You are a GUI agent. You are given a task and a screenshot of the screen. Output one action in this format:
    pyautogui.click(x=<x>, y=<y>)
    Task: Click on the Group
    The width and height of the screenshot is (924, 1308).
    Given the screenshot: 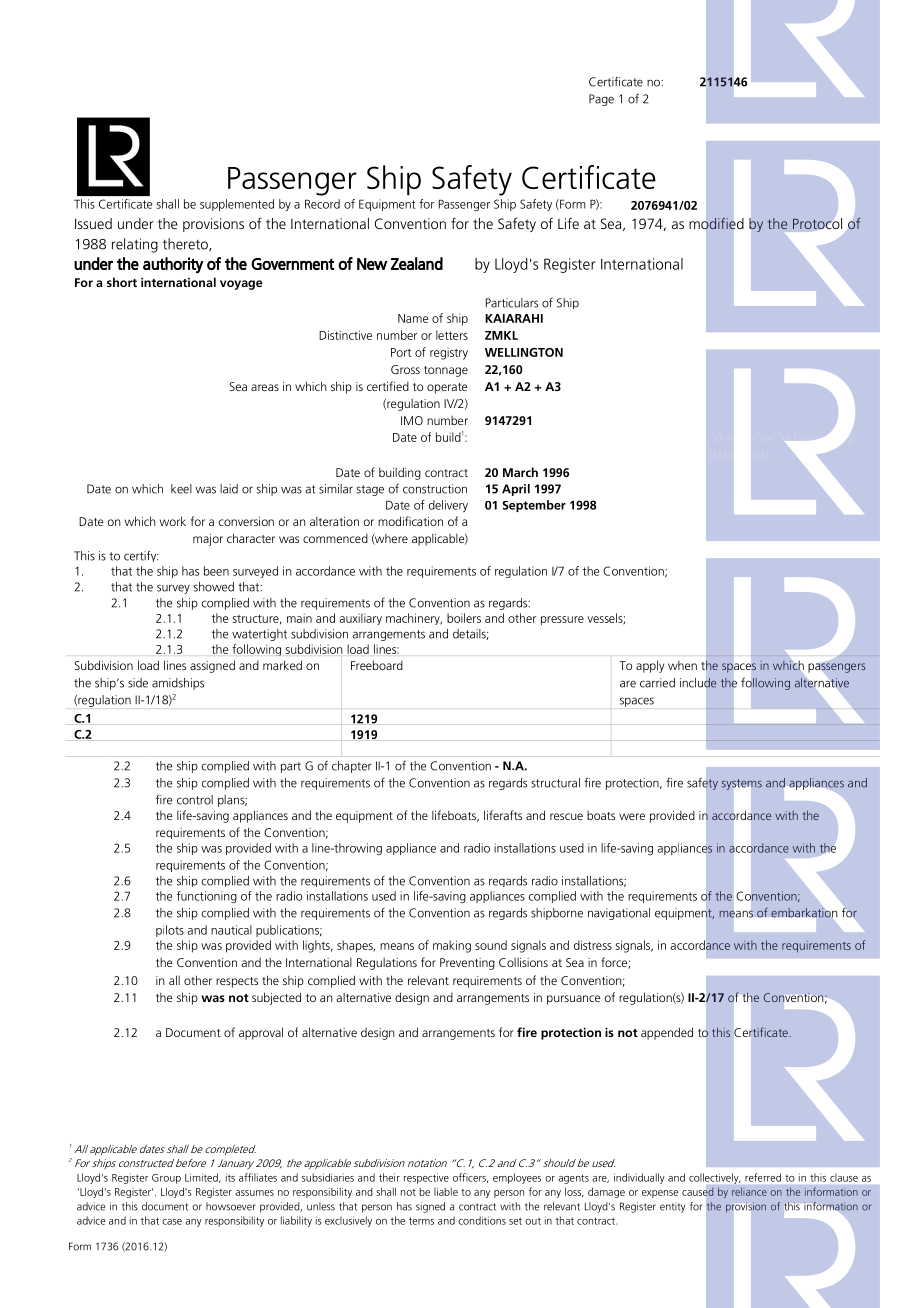 What is the action you would take?
    pyautogui.click(x=166, y=1179)
